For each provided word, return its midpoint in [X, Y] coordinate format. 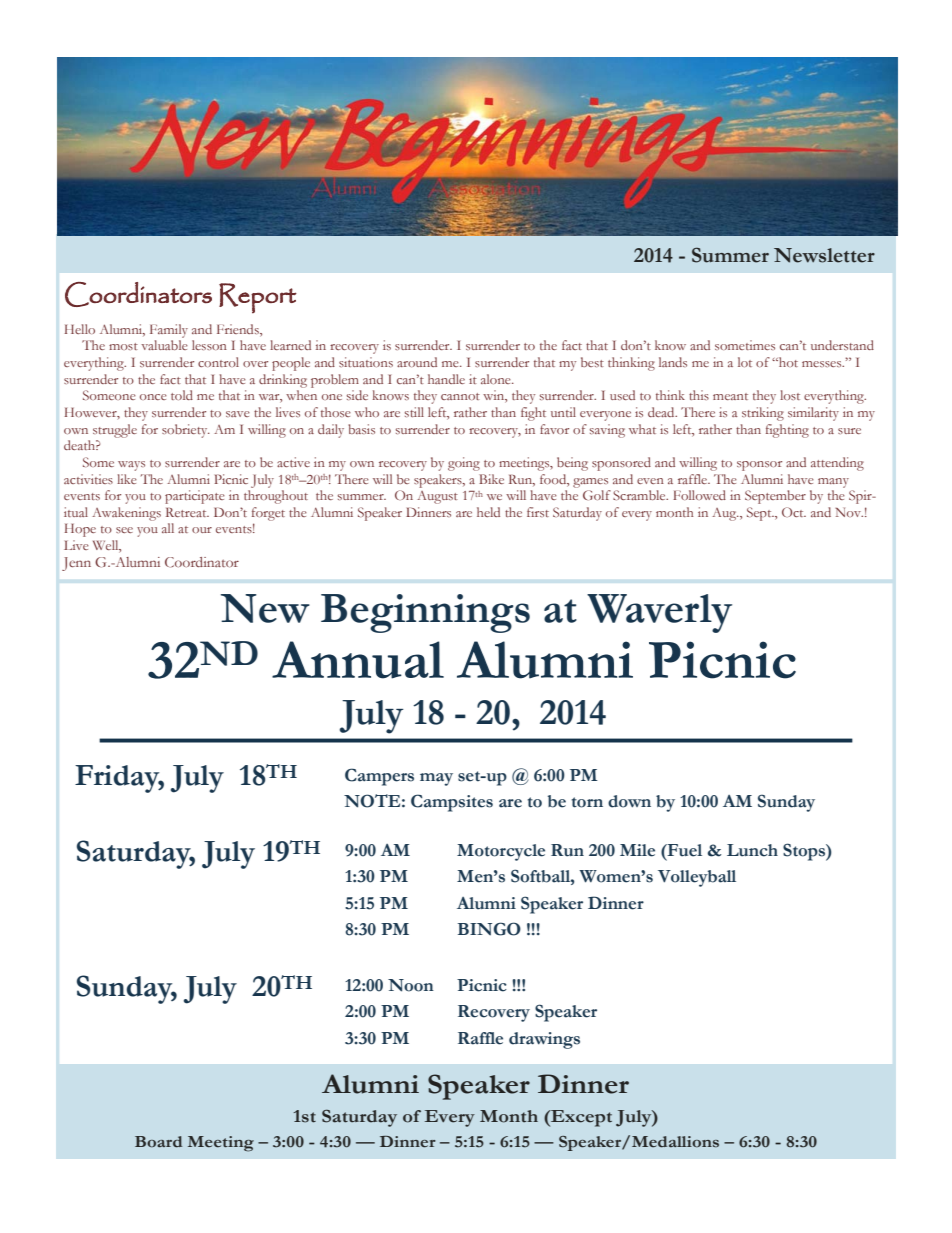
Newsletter [824, 255]
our [202, 530]
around [417, 362]
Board [158, 1142]
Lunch [752, 850]
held [488, 512]
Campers [379, 777]
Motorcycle [501, 852]
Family [169, 331]
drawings [544, 1040]
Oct [794, 512]
